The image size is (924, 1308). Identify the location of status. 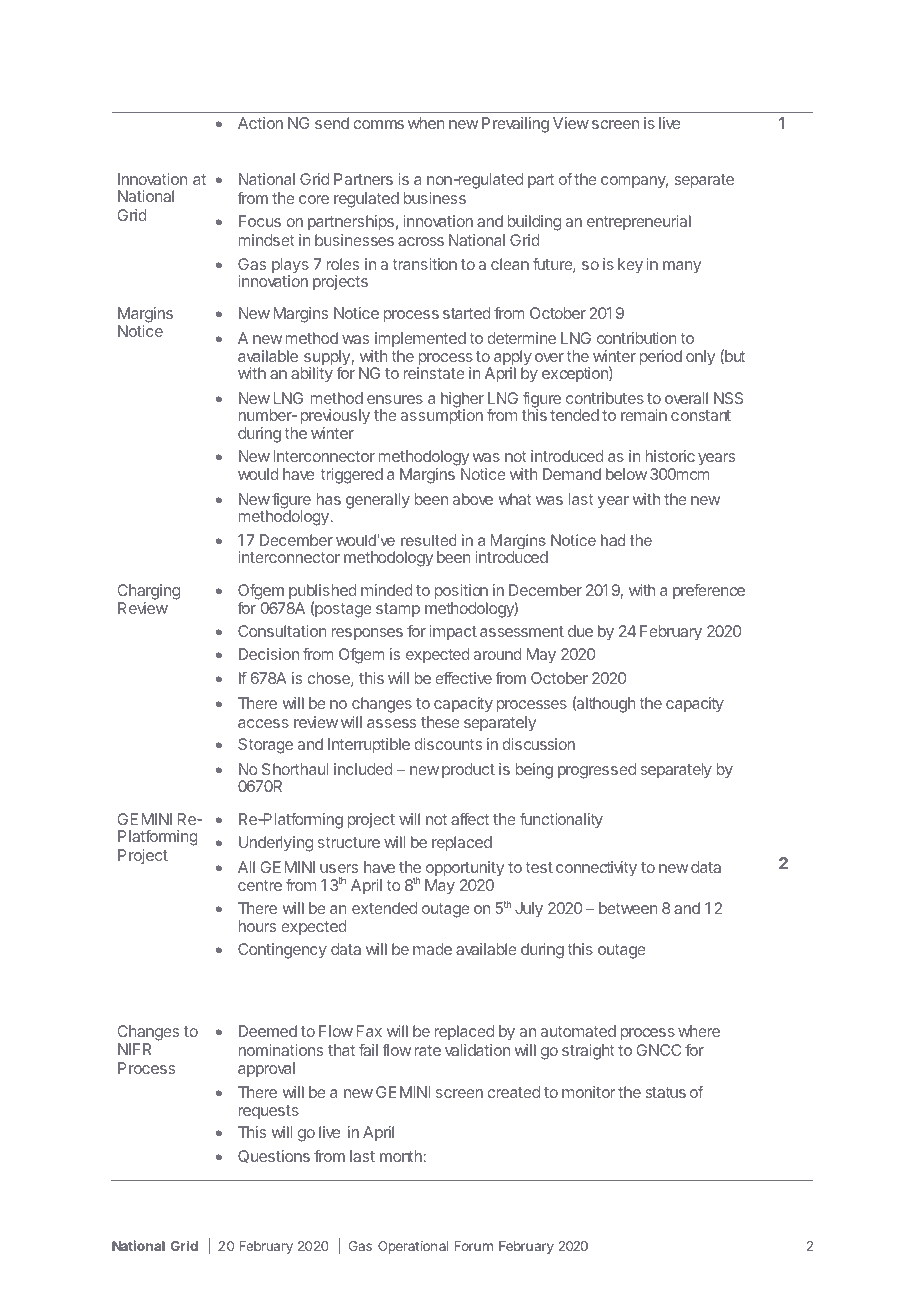
(665, 1092).
